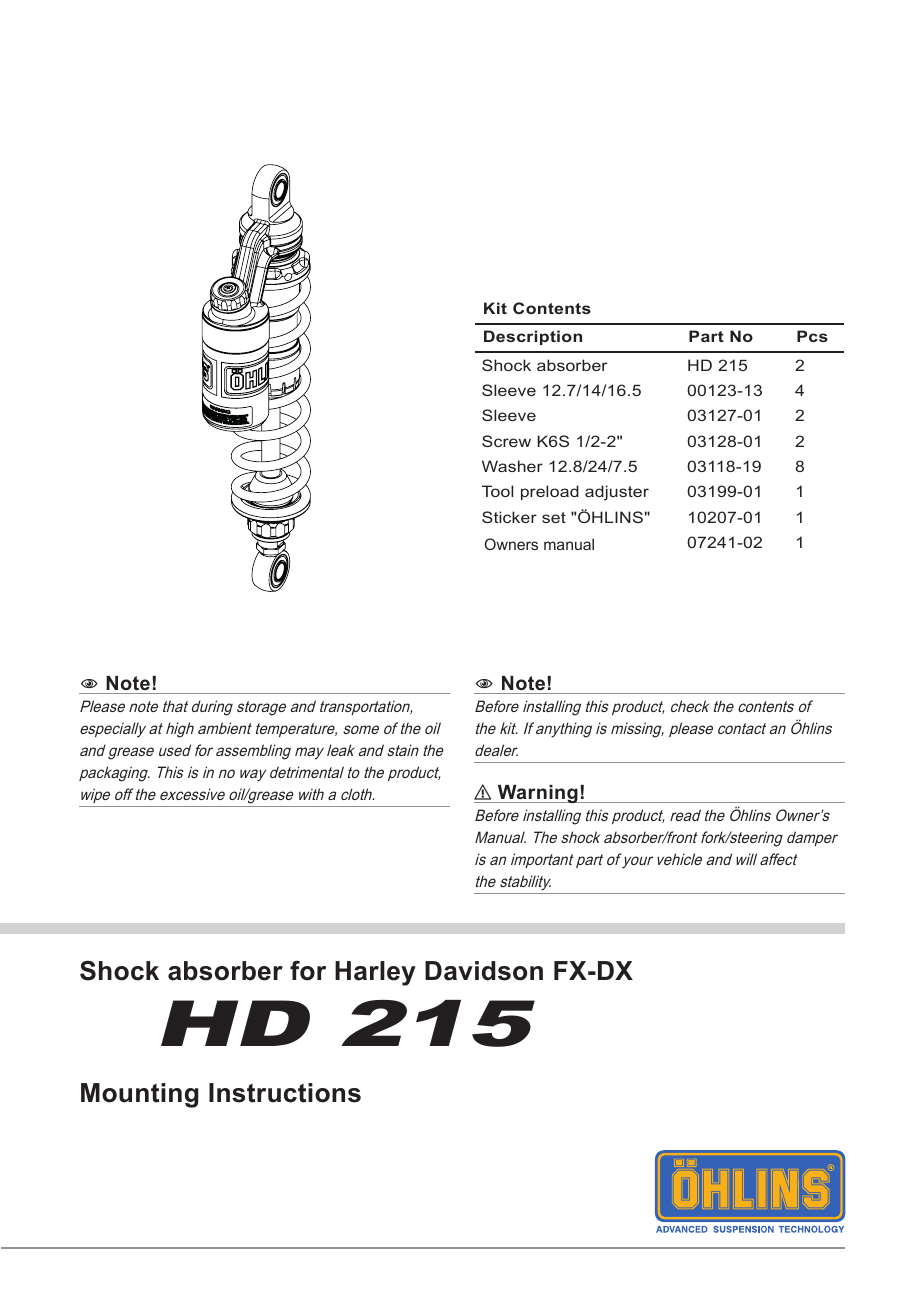 This image has height=1311, width=924. I want to click on Davidson, so click(484, 971).
